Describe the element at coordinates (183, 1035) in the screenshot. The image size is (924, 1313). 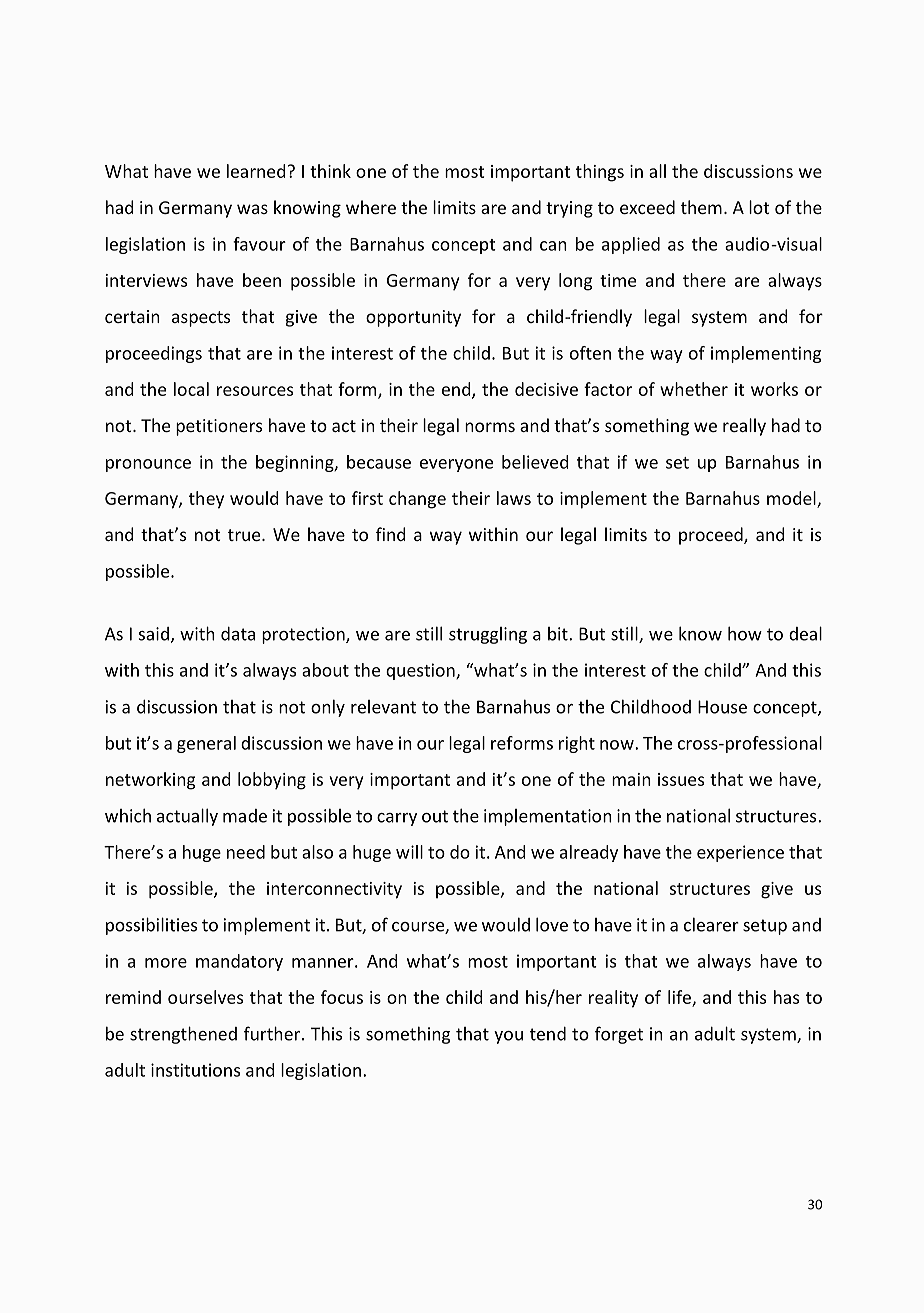
I see `strengthened` at that location.
